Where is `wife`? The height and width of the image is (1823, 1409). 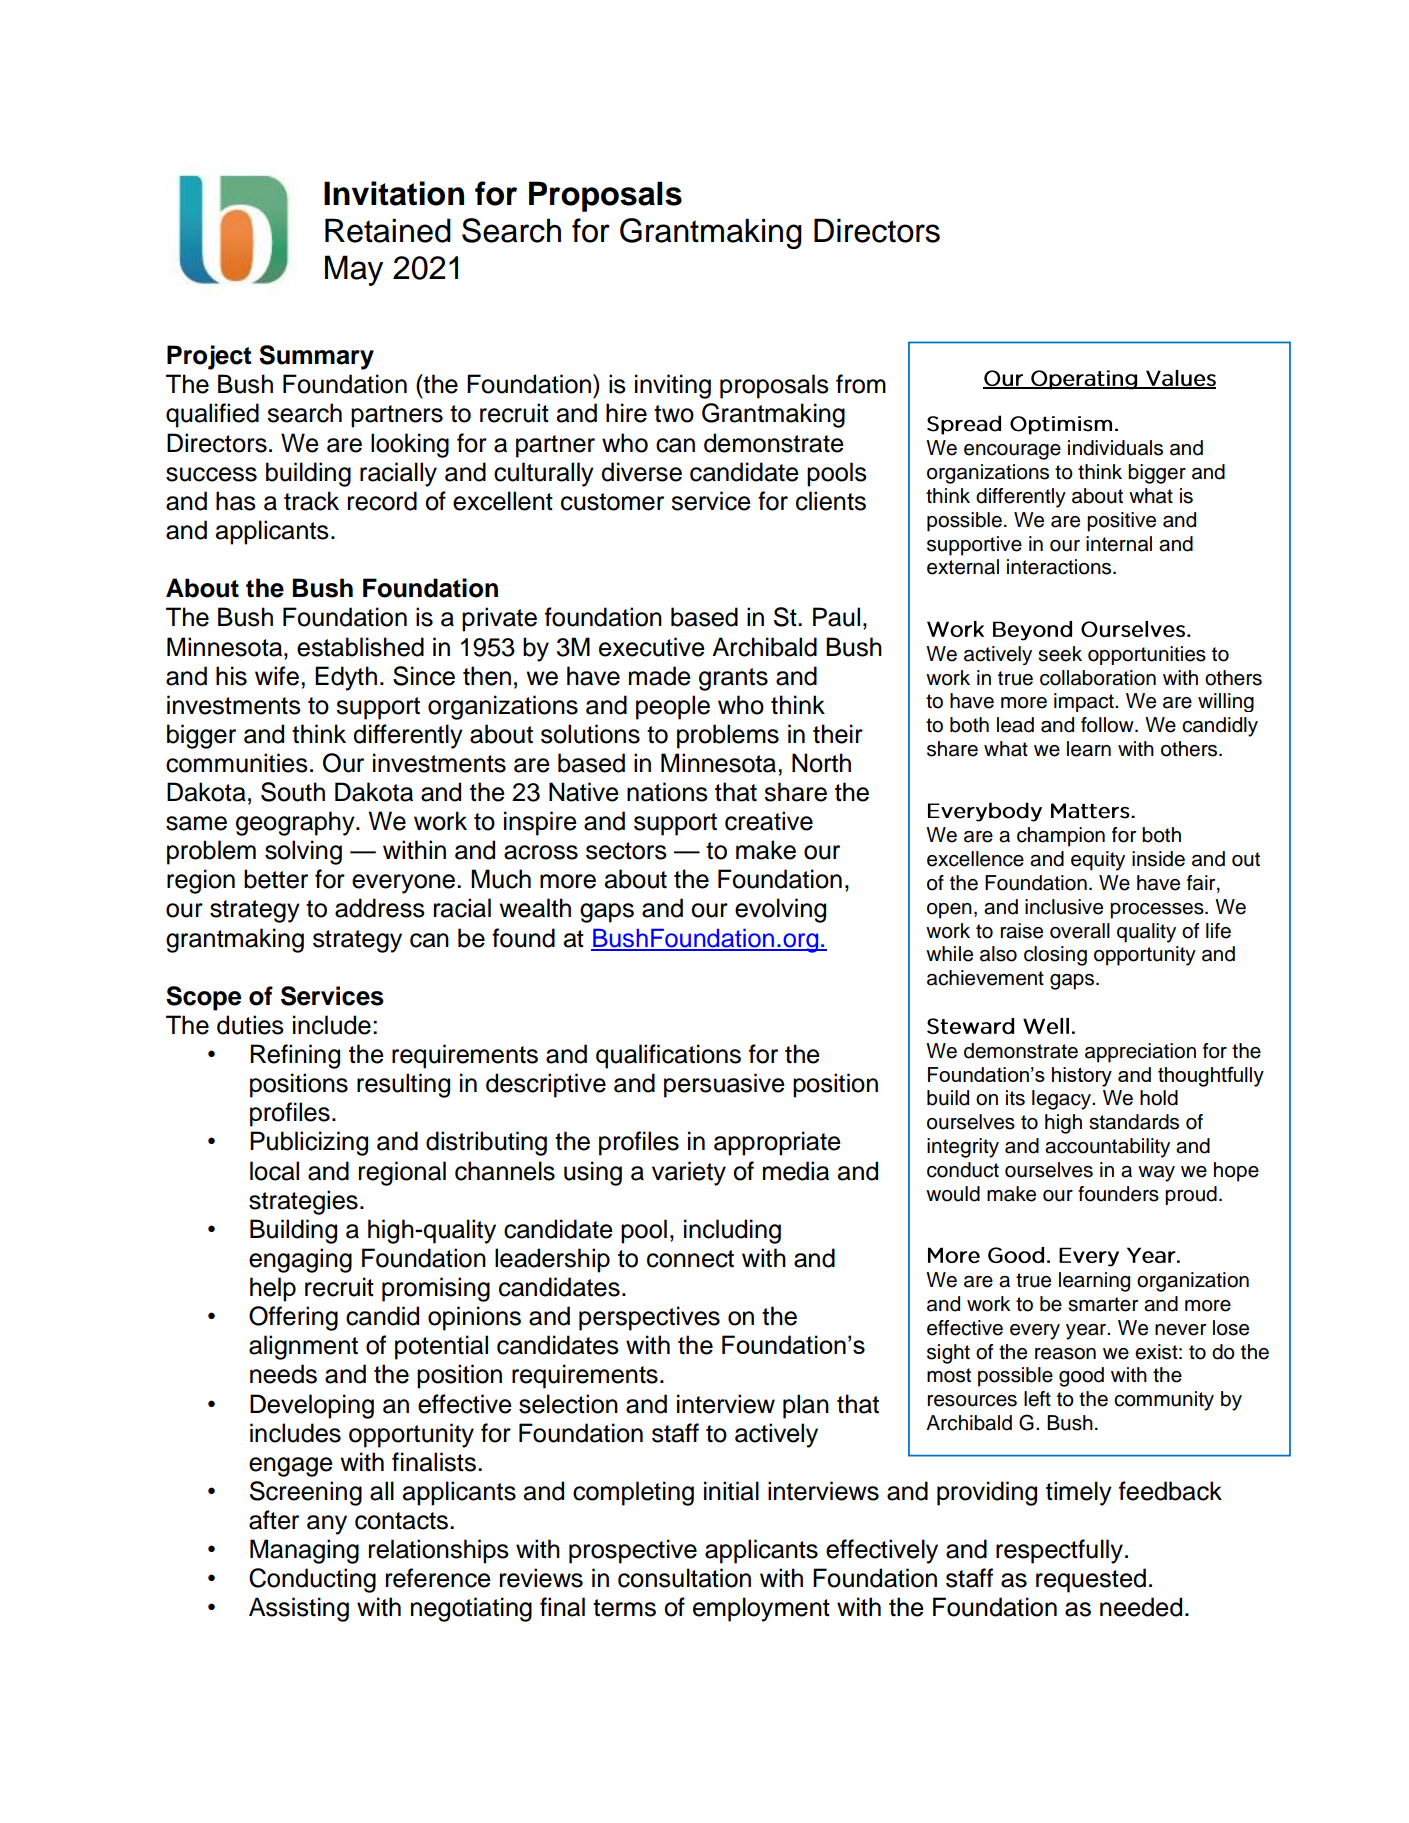
wife is located at coordinates (277, 676).
